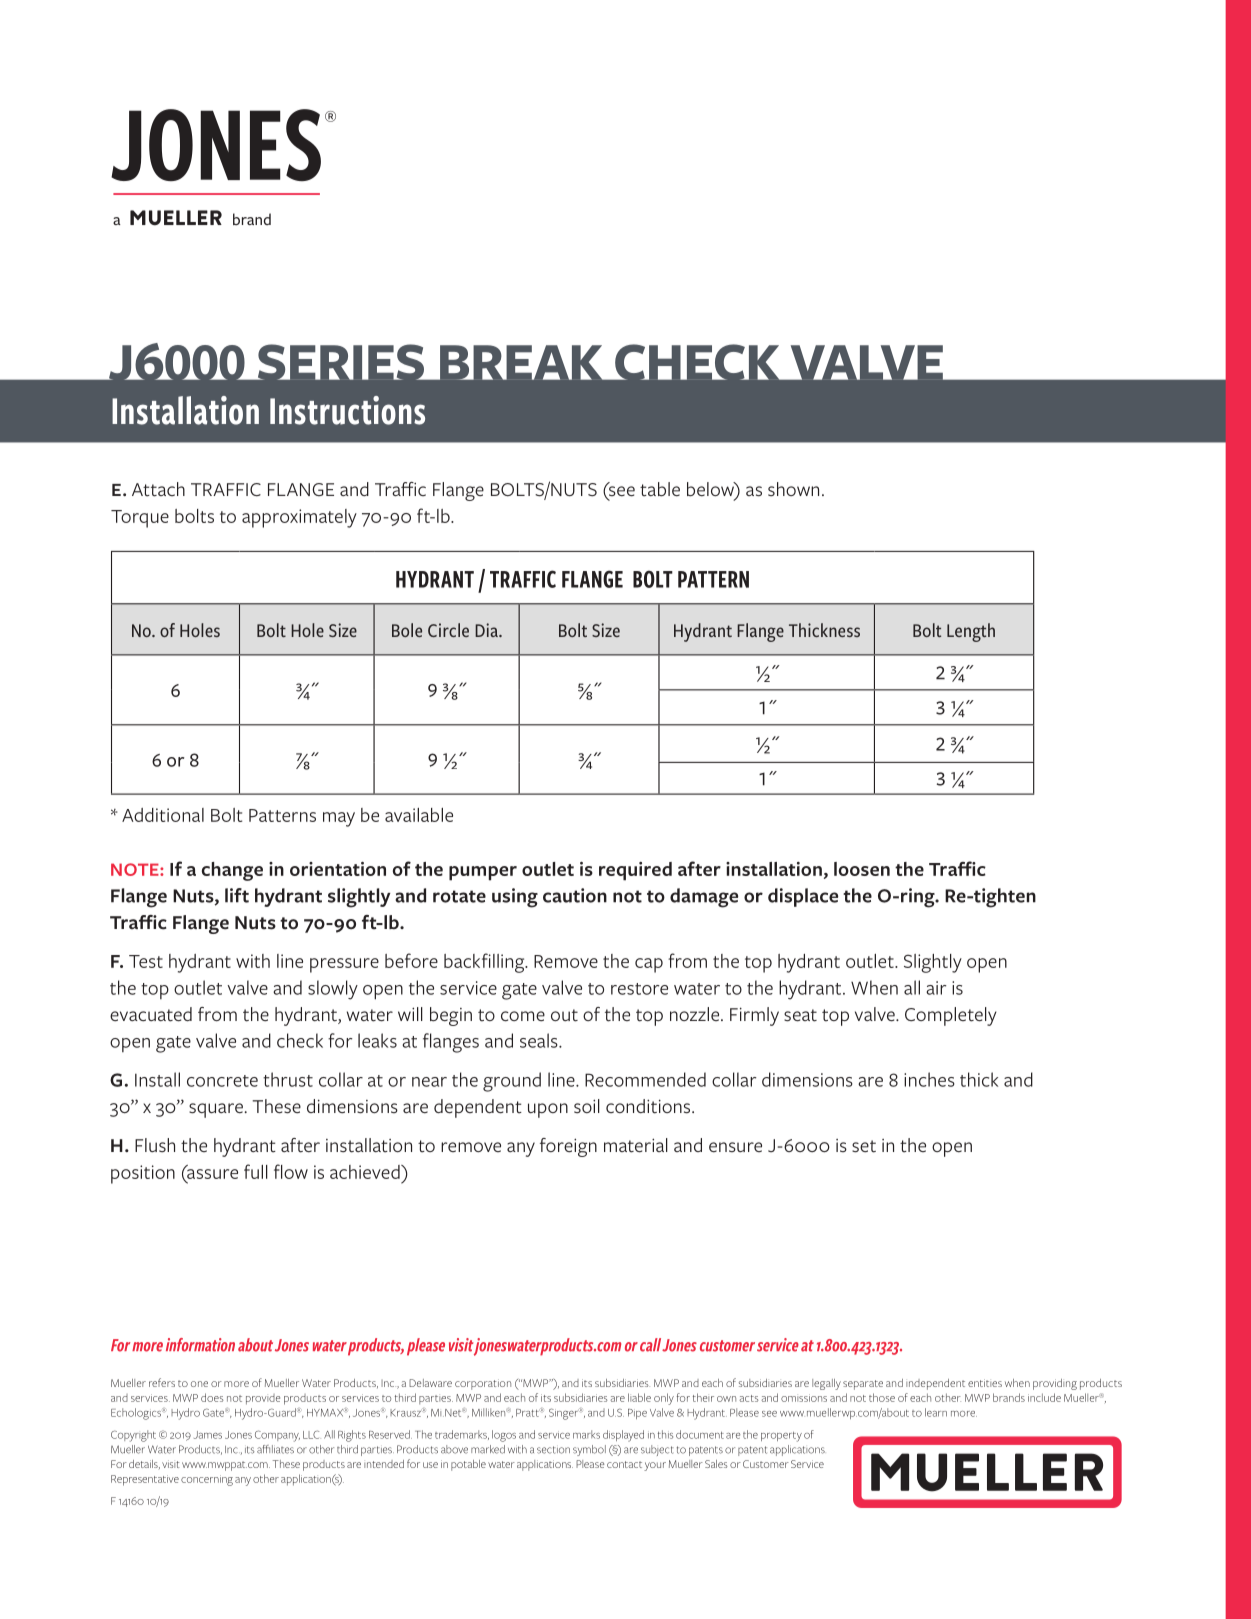 This screenshot has width=1251, height=1619. I want to click on displace, so click(803, 897).
